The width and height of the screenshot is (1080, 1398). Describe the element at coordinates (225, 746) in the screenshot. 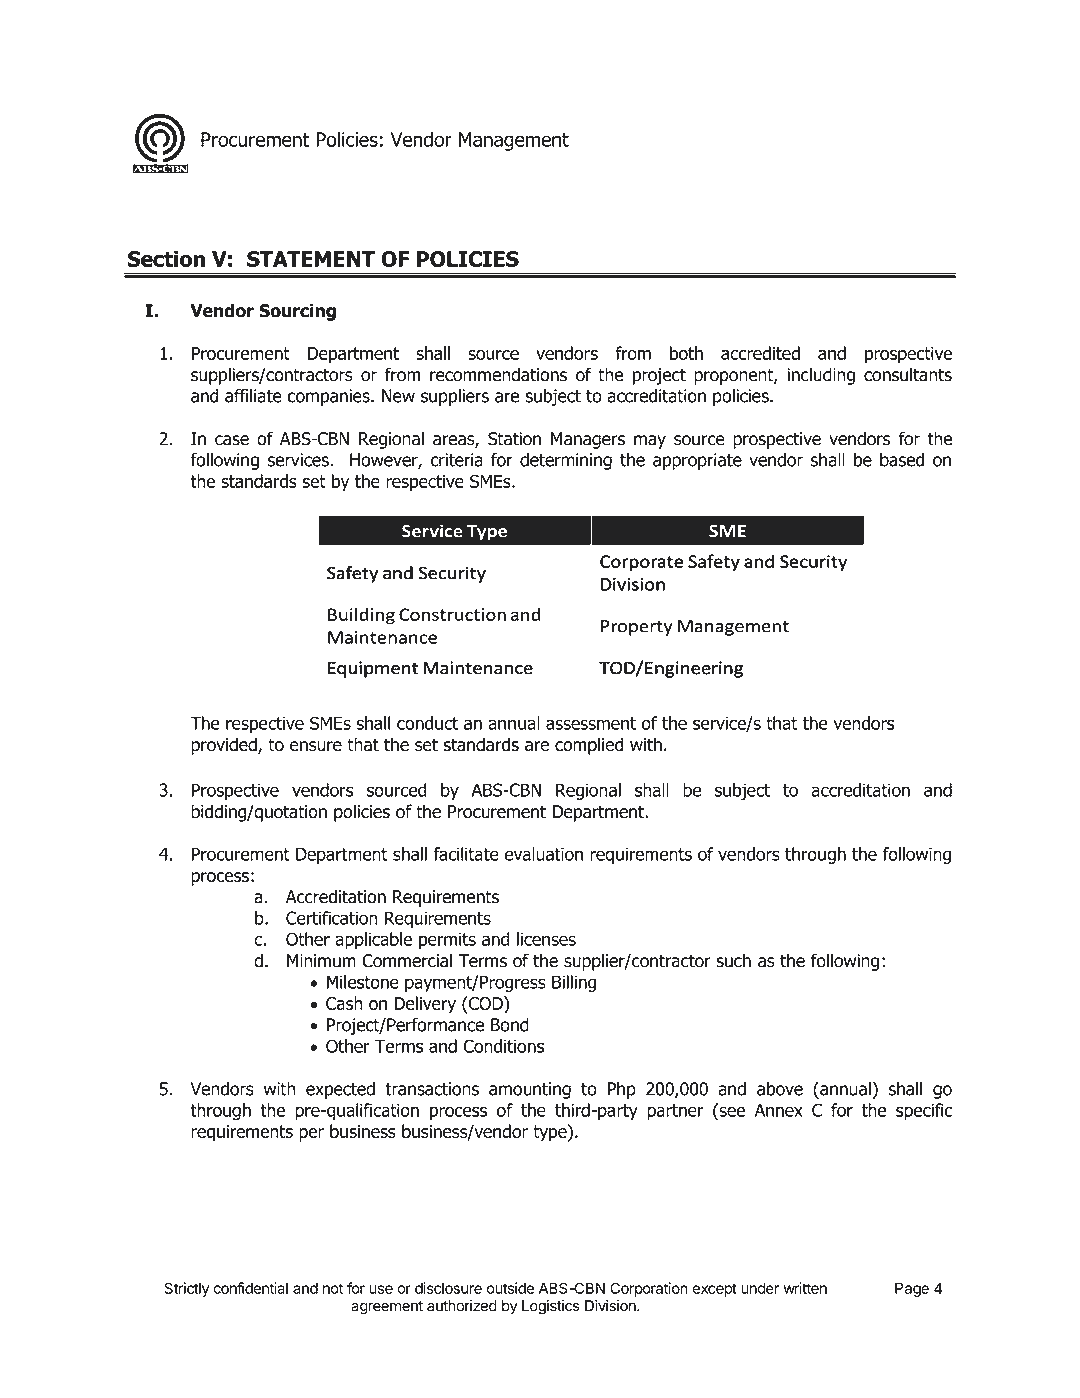

I see `provided` at that location.
